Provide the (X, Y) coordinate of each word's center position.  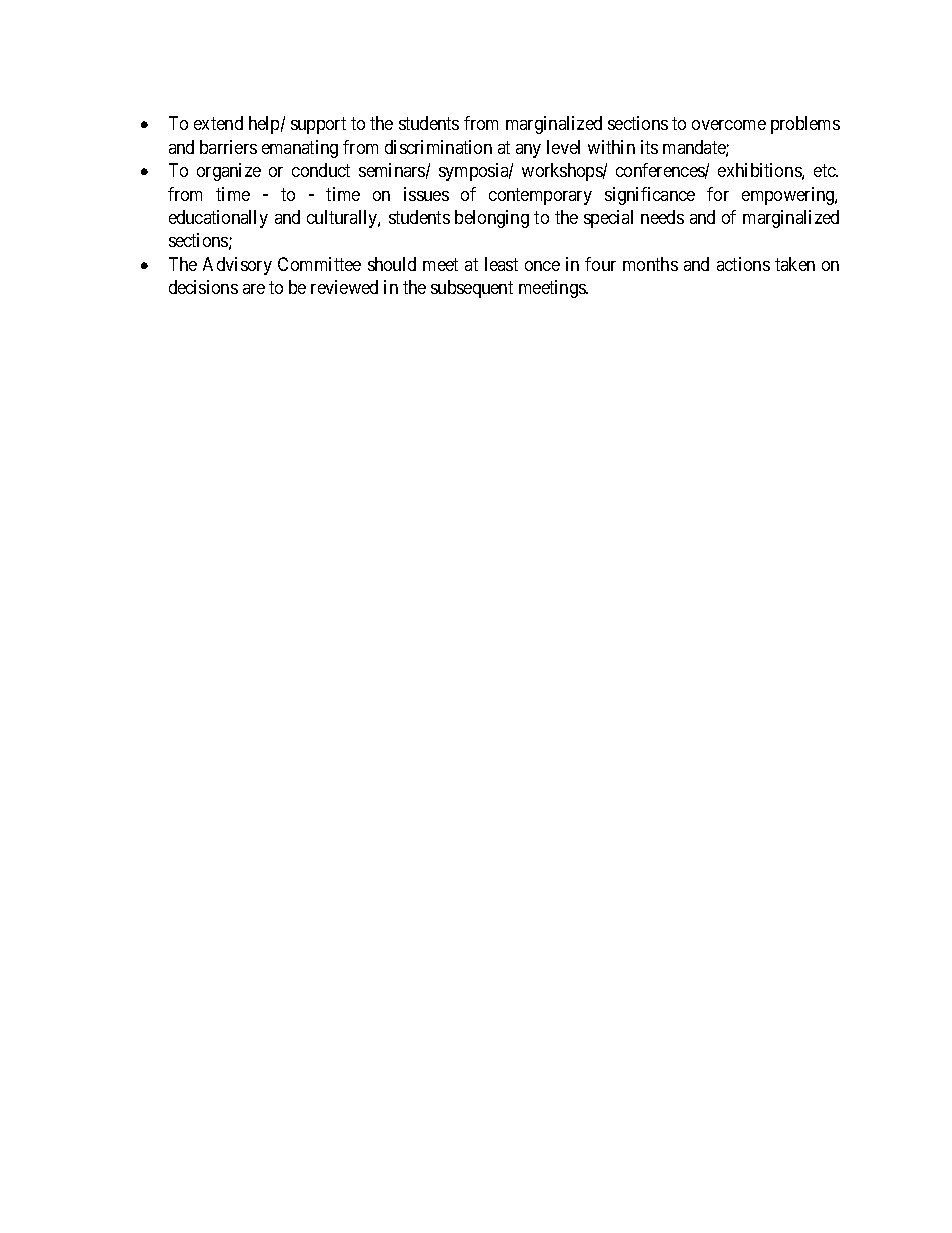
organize (229, 172)
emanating (300, 149)
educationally (218, 219)
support (318, 126)
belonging (492, 219)
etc (825, 170)
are (254, 289)
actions (743, 264)
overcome (729, 125)
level (563, 147)
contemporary (540, 196)
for (718, 194)
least (501, 264)
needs (662, 217)
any (528, 151)
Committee (319, 264)
